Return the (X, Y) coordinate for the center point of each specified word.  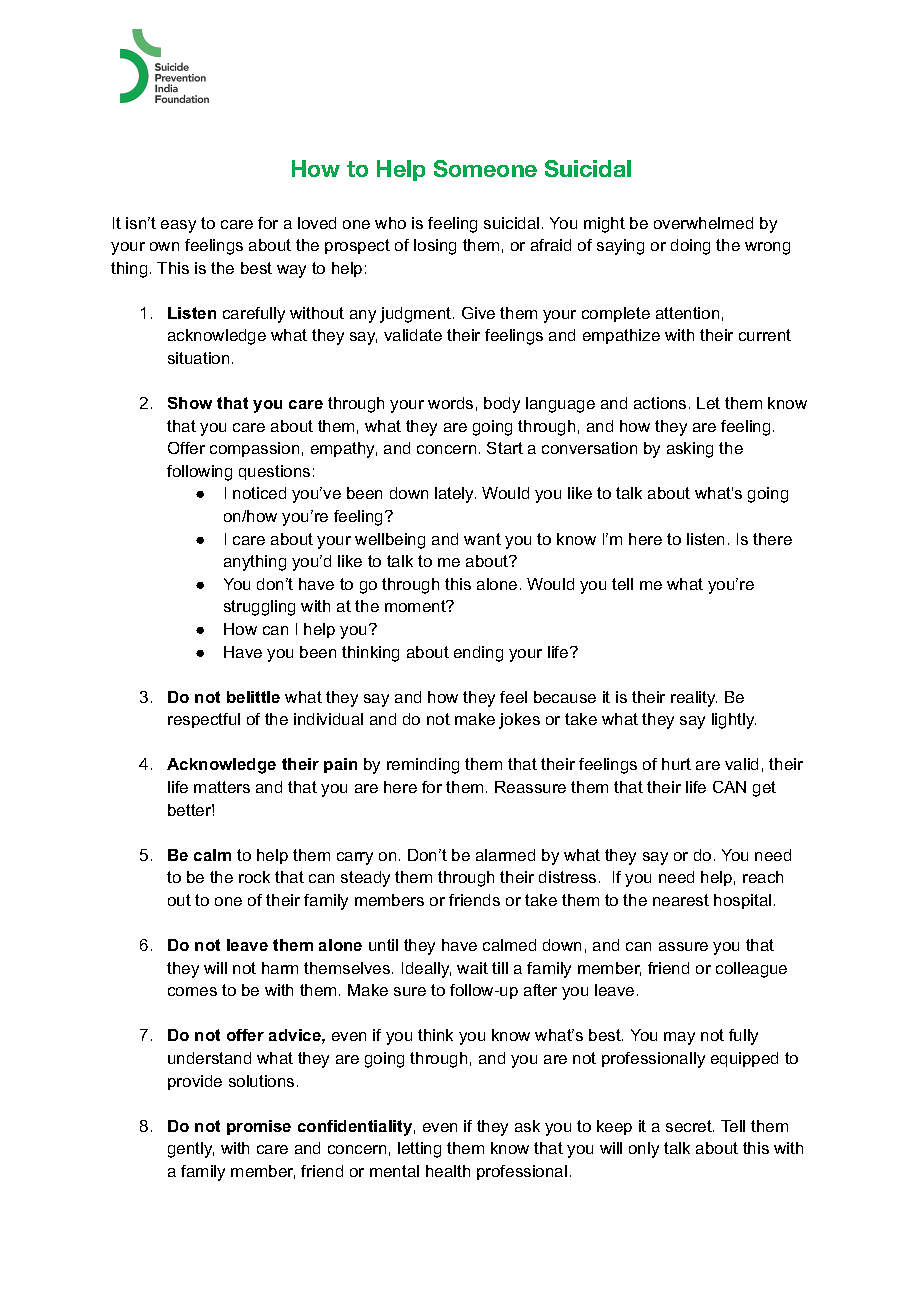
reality (694, 699)
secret (690, 1126)
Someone (485, 168)
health (448, 1171)
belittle (253, 697)
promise (259, 1127)
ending (478, 654)
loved (317, 223)
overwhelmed (703, 223)
